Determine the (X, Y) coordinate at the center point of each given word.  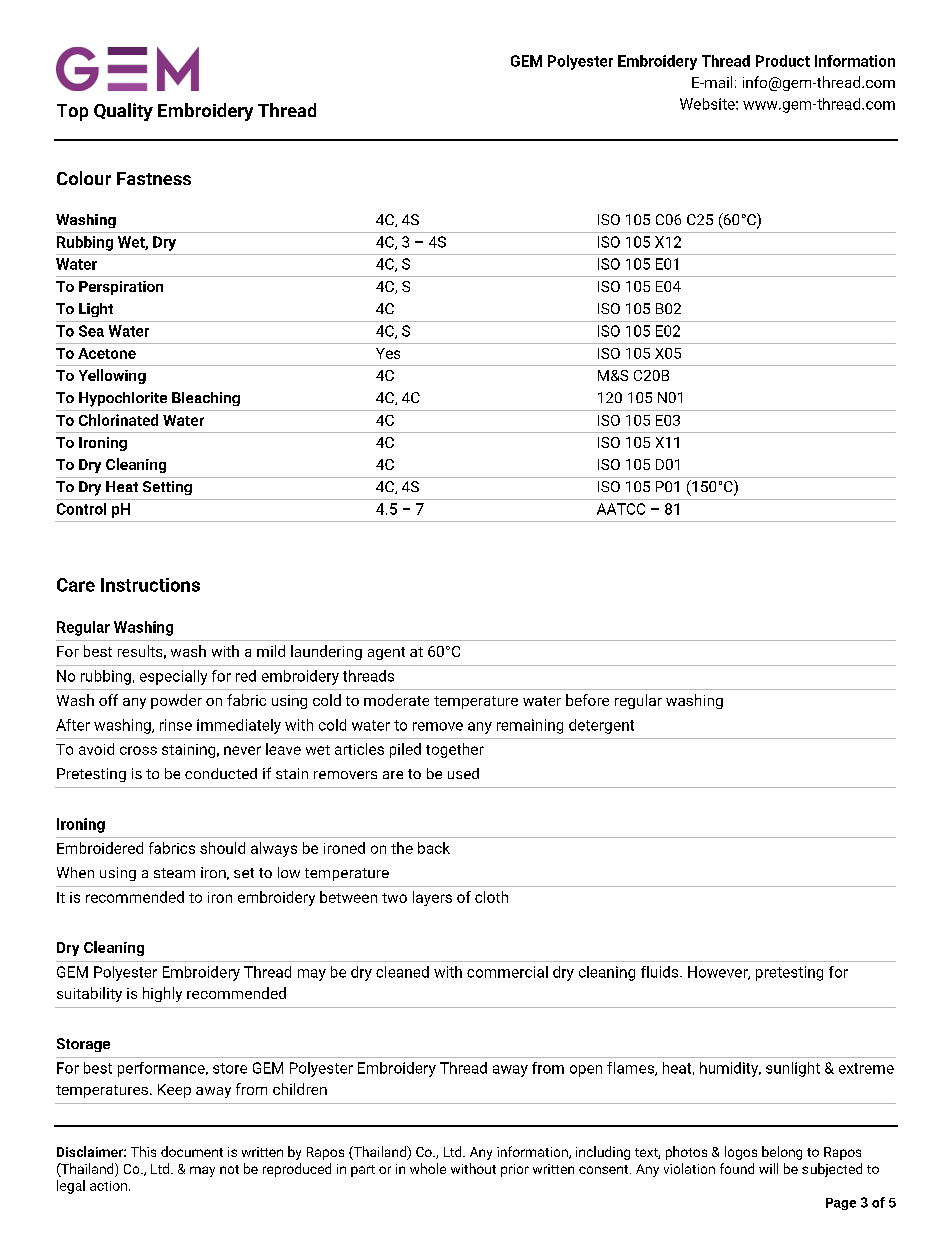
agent (386, 653)
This (143, 1151)
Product (783, 61)
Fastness (154, 178)
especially (173, 677)
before (587, 700)
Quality (123, 112)
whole (428, 1168)
